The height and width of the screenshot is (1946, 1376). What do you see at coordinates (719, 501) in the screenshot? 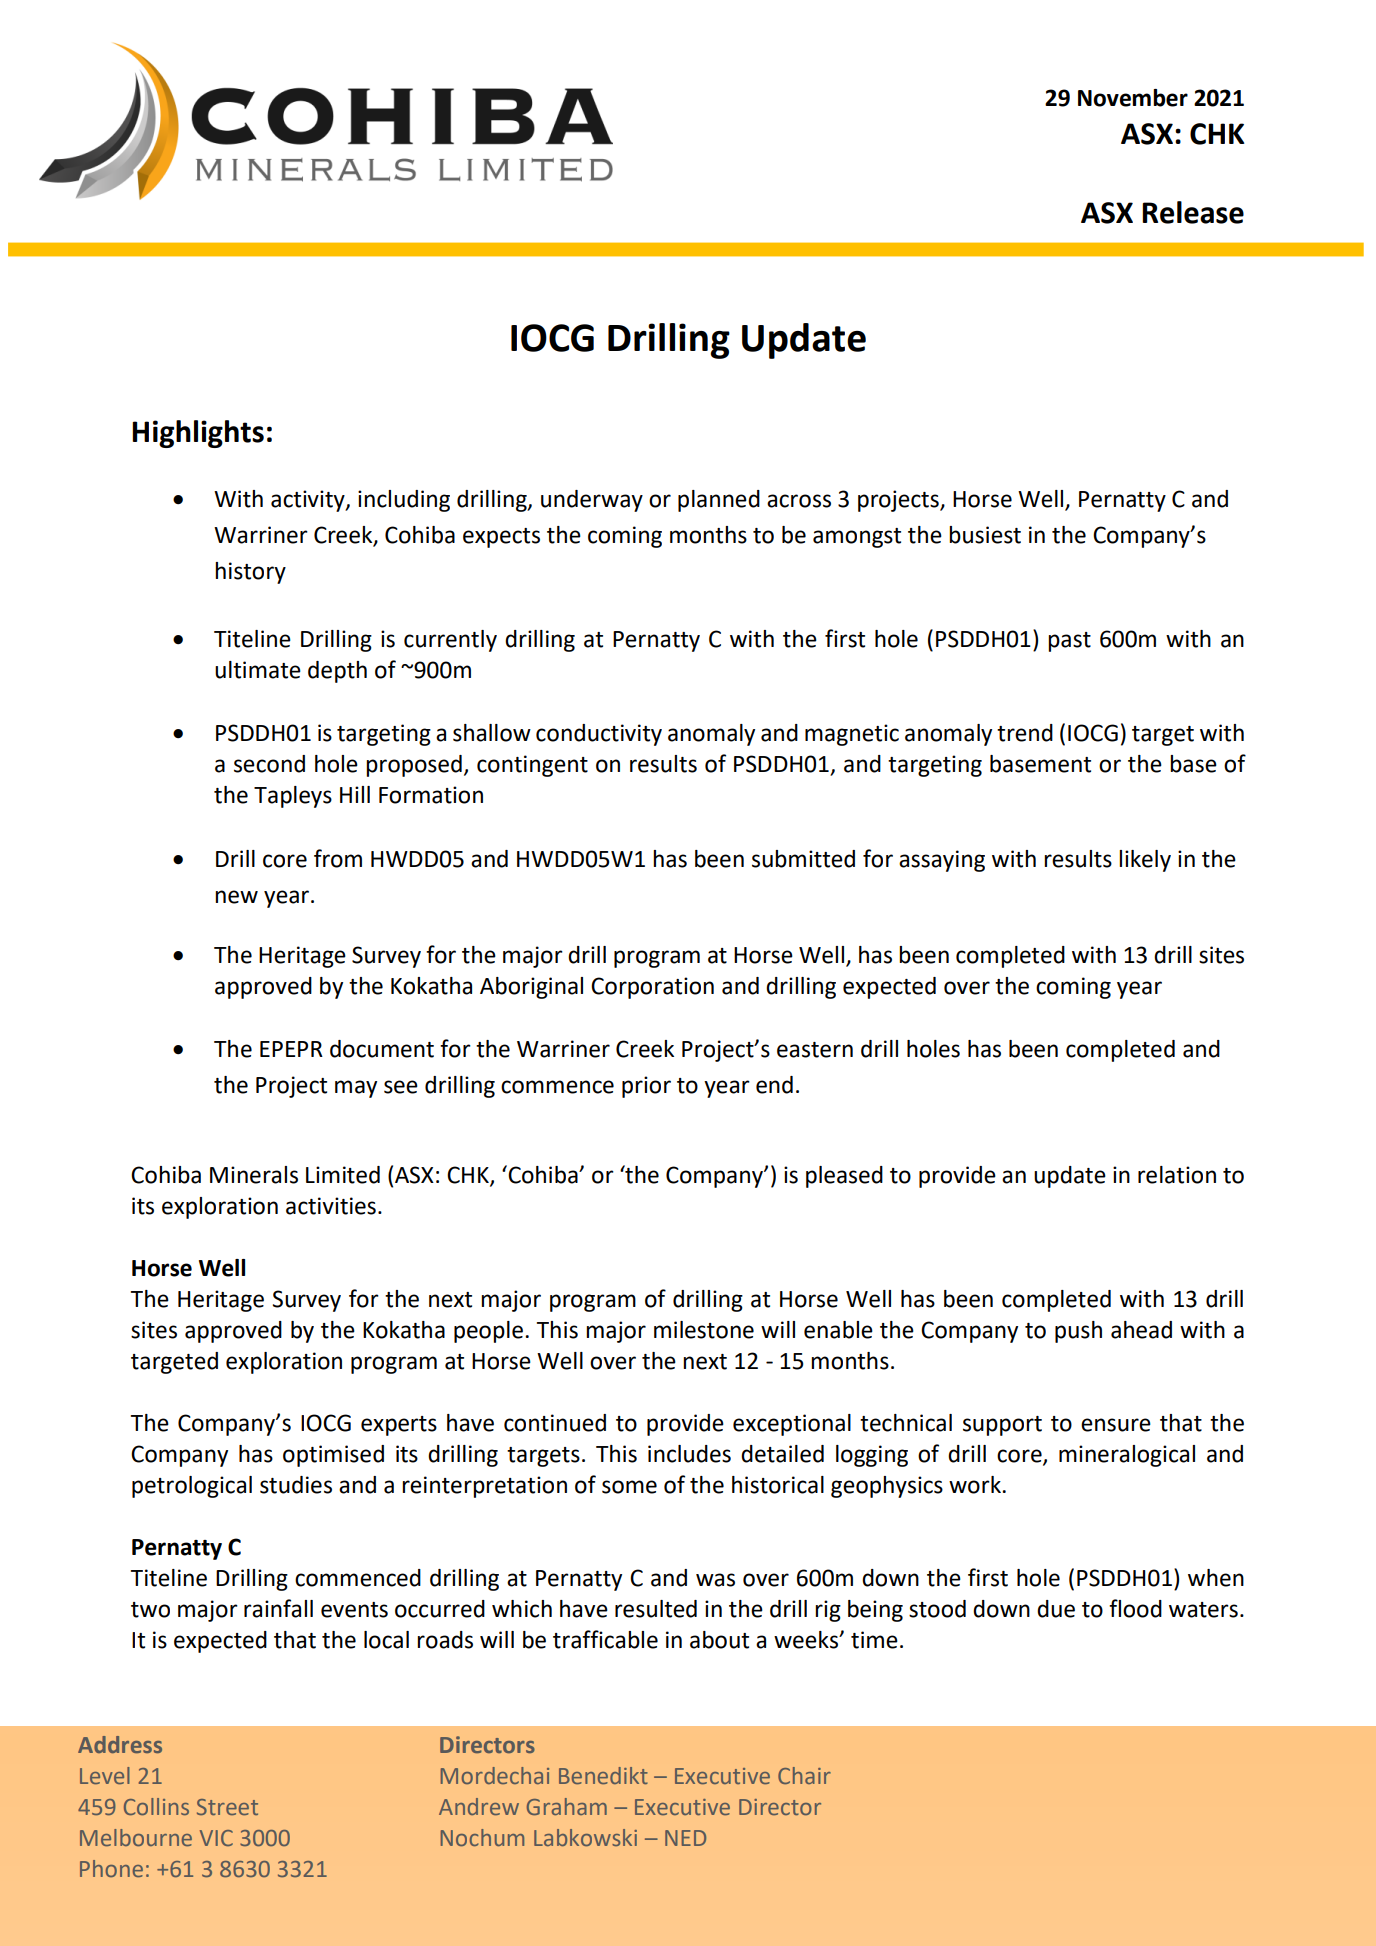
I see `planned` at bounding box center [719, 501].
